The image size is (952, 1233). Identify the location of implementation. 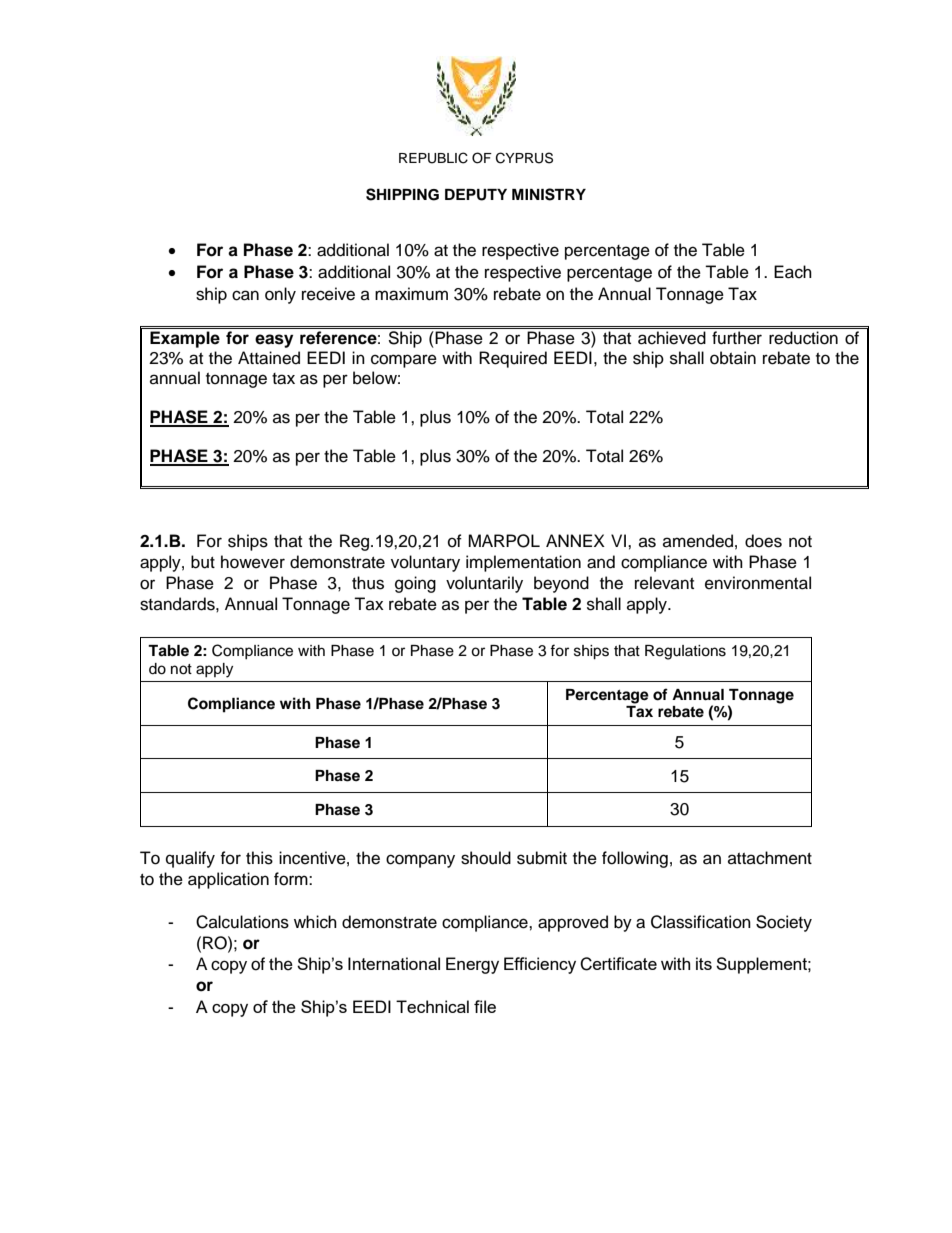
(523, 563).
